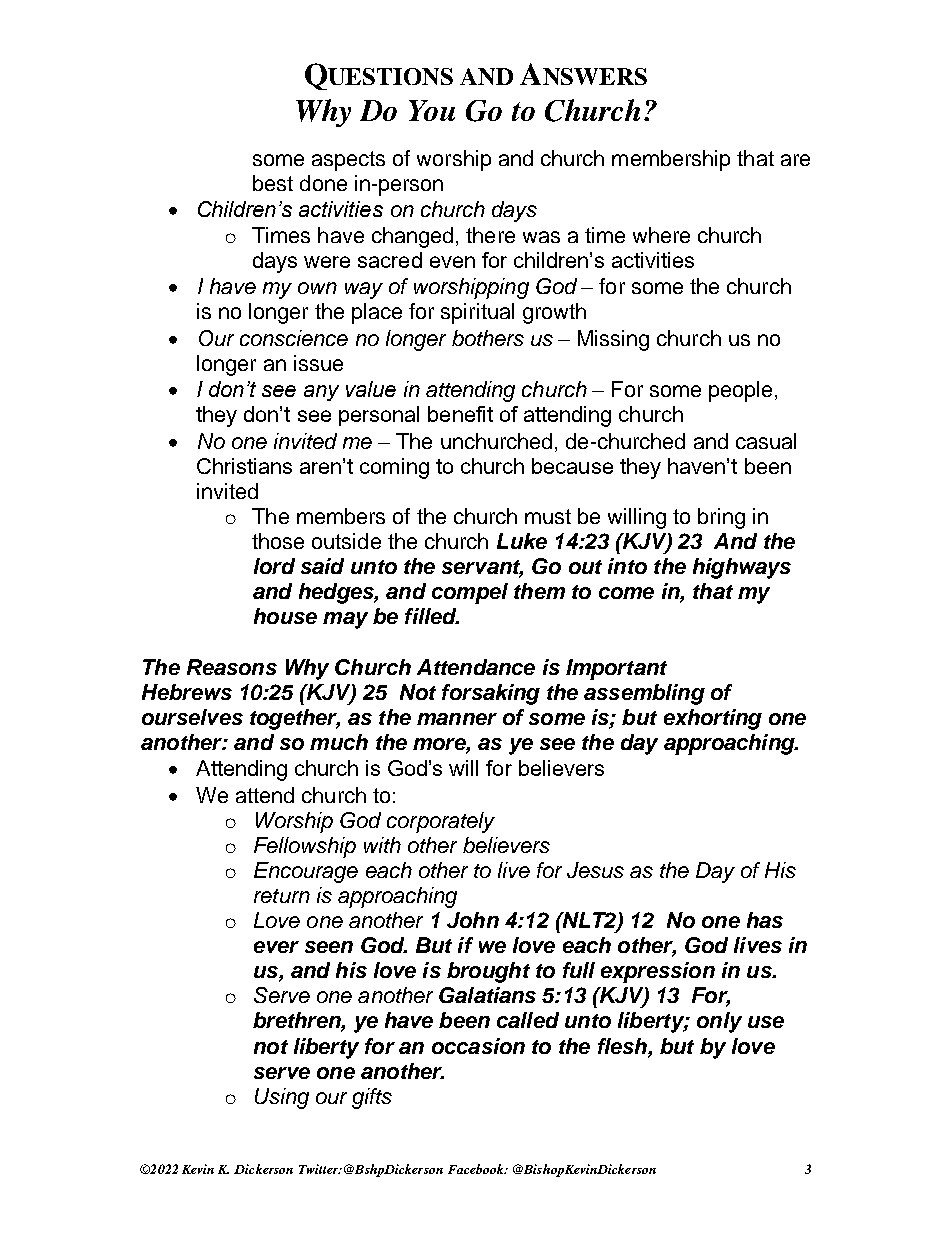 The image size is (952, 1233). Describe the element at coordinates (766, 441) in the page. I see `casual` at that location.
